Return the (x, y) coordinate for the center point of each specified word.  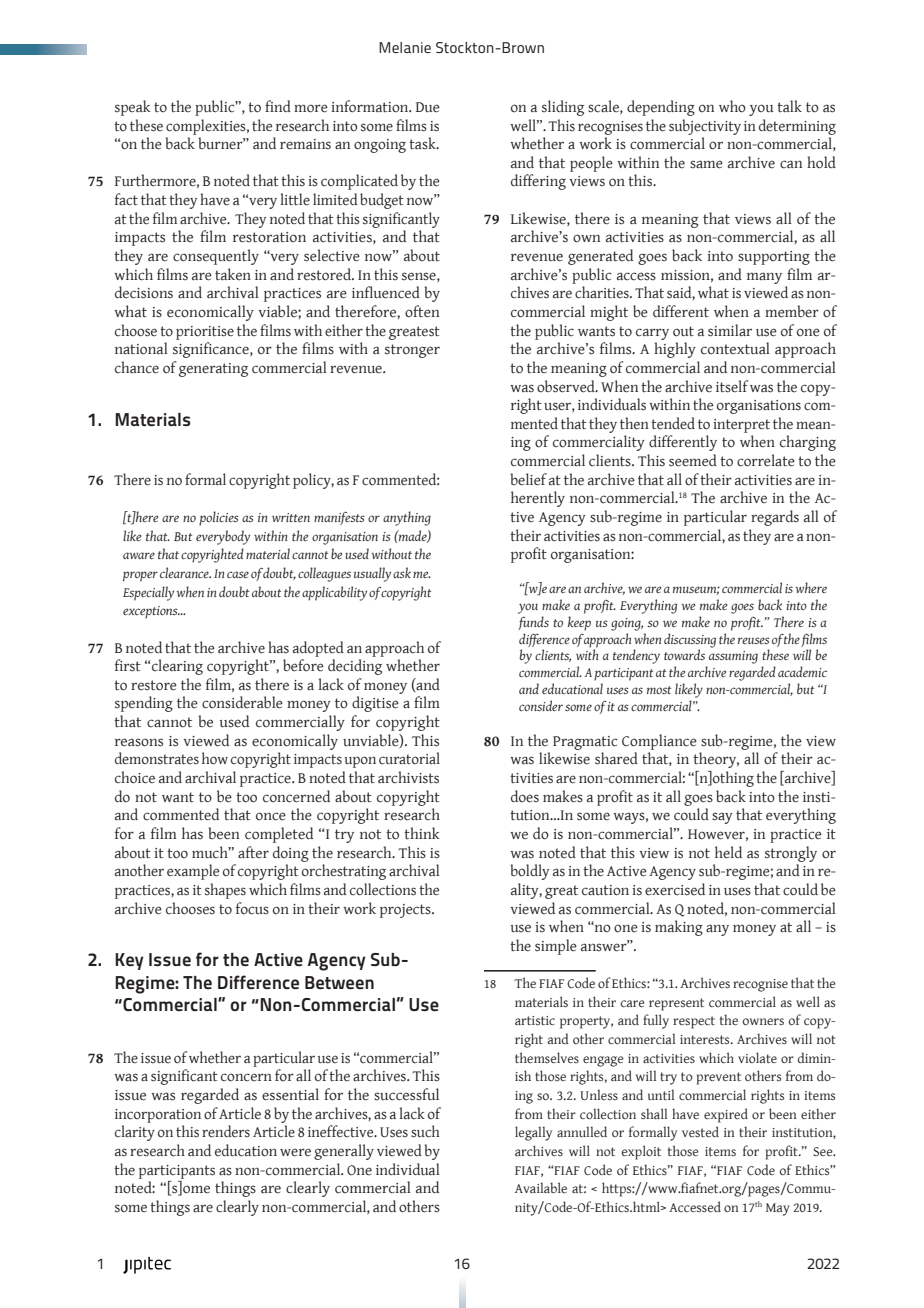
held (728, 852)
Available (541, 1187)
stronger (412, 351)
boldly (529, 872)
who (732, 106)
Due (428, 107)
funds (533, 623)
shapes (225, 891)
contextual (735, 348)
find (278, 106)
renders (226, 1131)
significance (212, 350)
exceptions (151, 612)
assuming (733, 657)
